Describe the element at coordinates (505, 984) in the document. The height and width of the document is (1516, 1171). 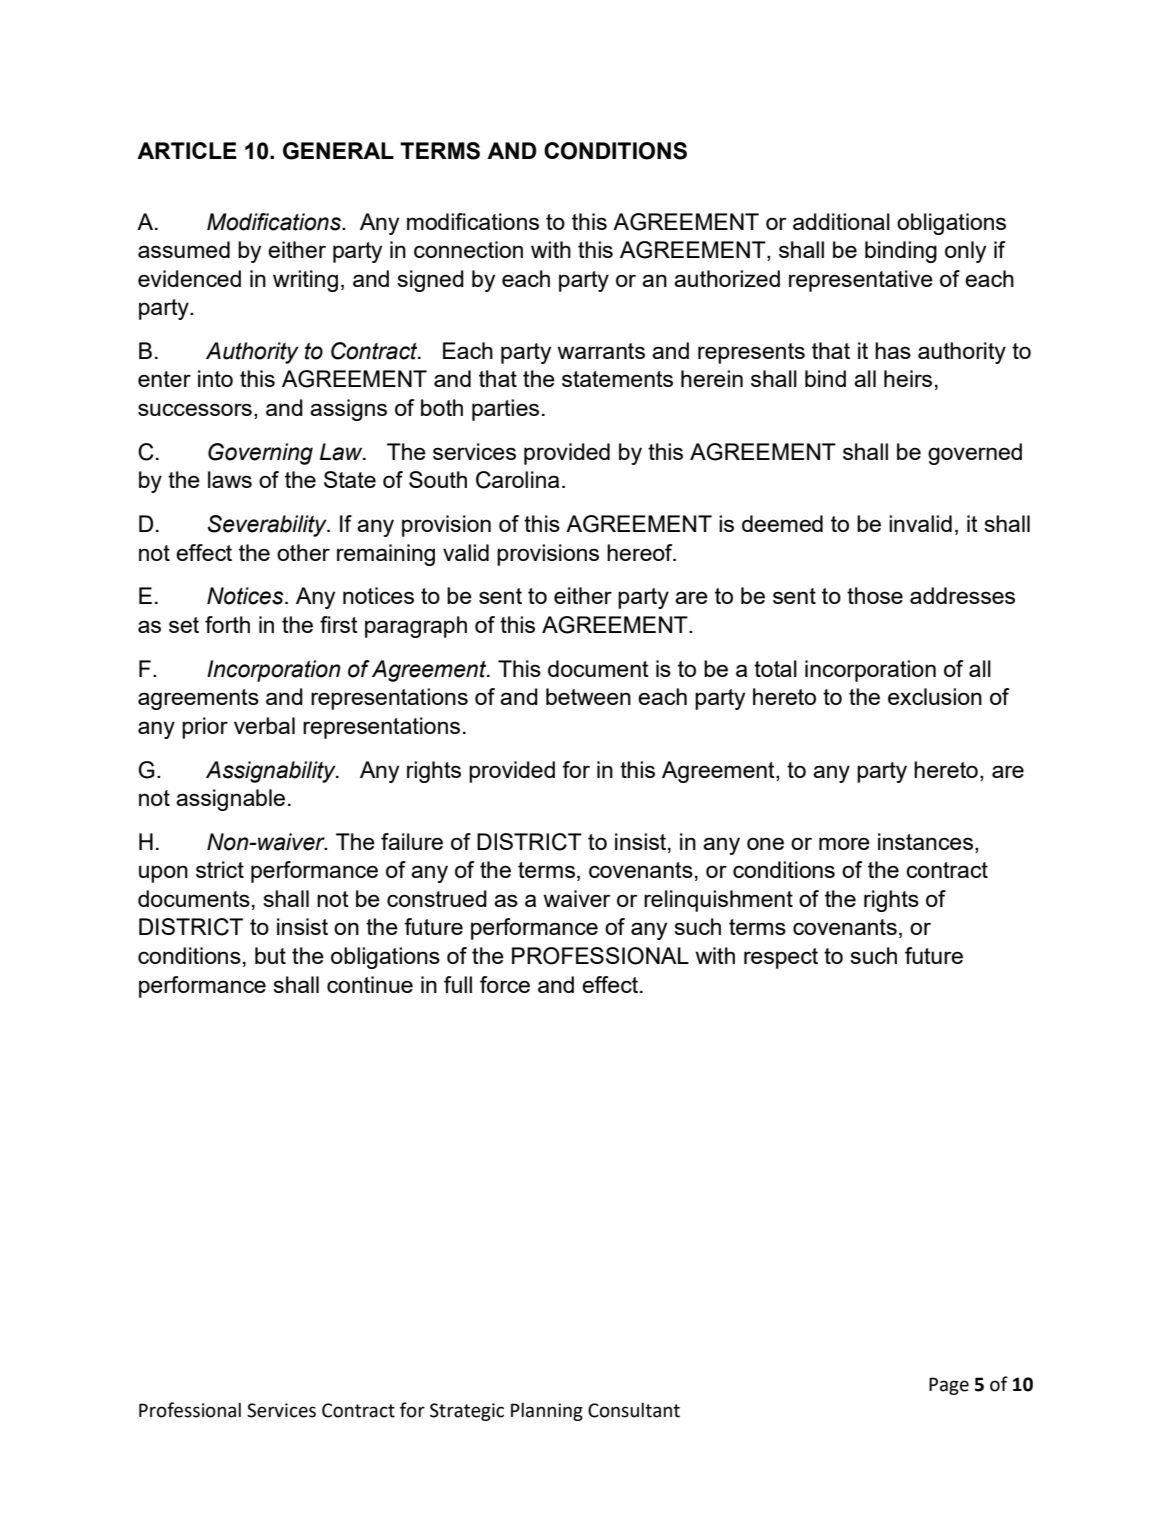
I see `force` at that location.
